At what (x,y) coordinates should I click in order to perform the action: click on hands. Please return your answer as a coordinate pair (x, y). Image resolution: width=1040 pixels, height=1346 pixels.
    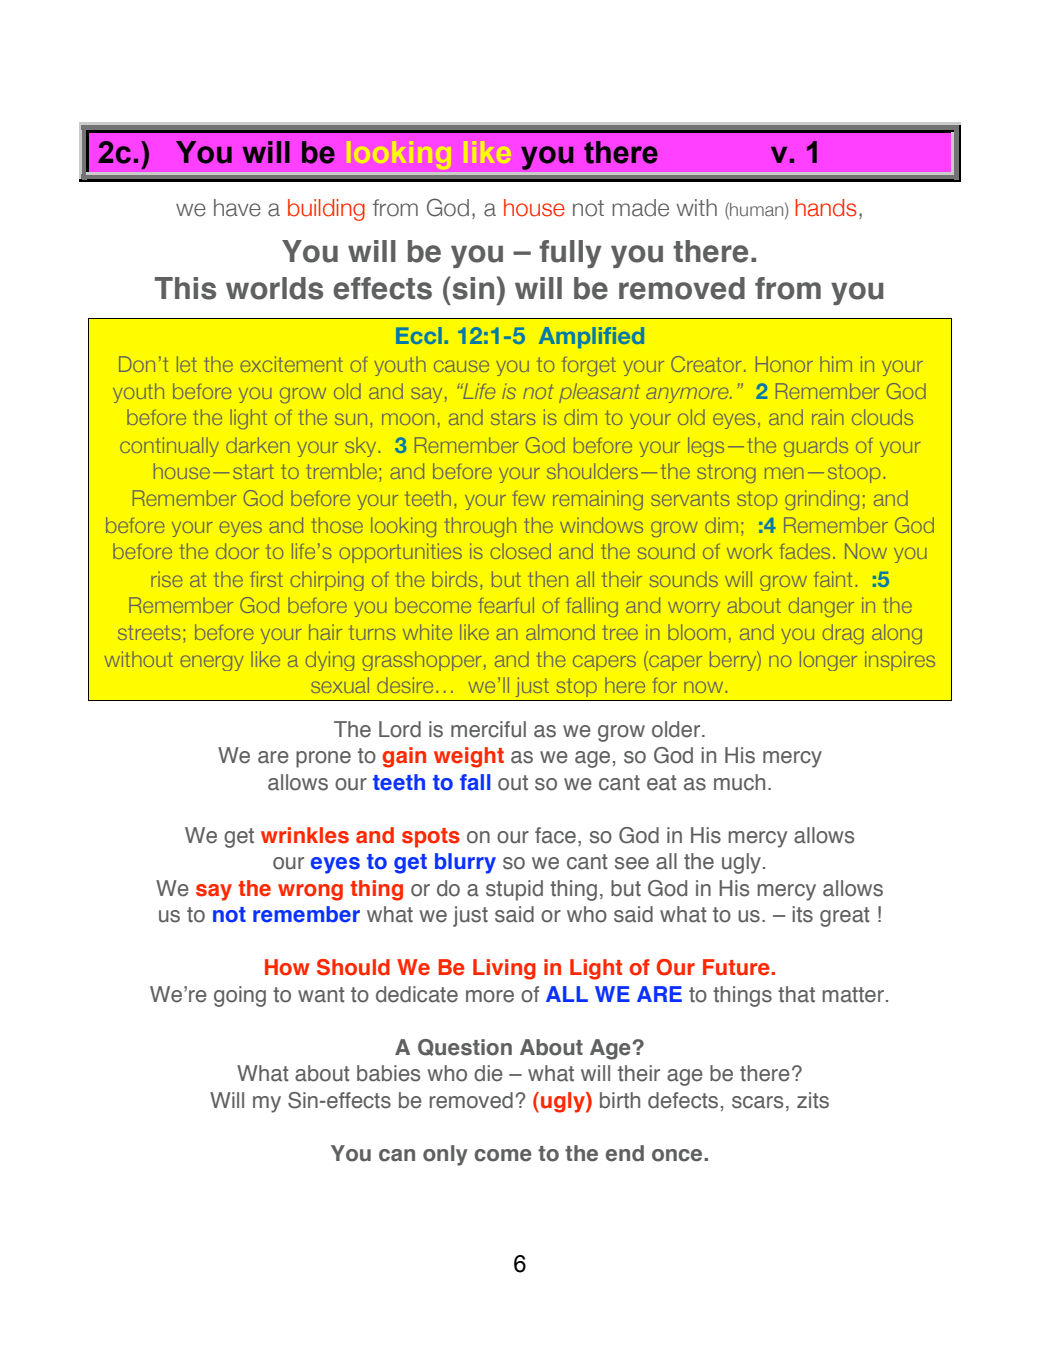
    Looking at the image, I should click on (826, 208).
